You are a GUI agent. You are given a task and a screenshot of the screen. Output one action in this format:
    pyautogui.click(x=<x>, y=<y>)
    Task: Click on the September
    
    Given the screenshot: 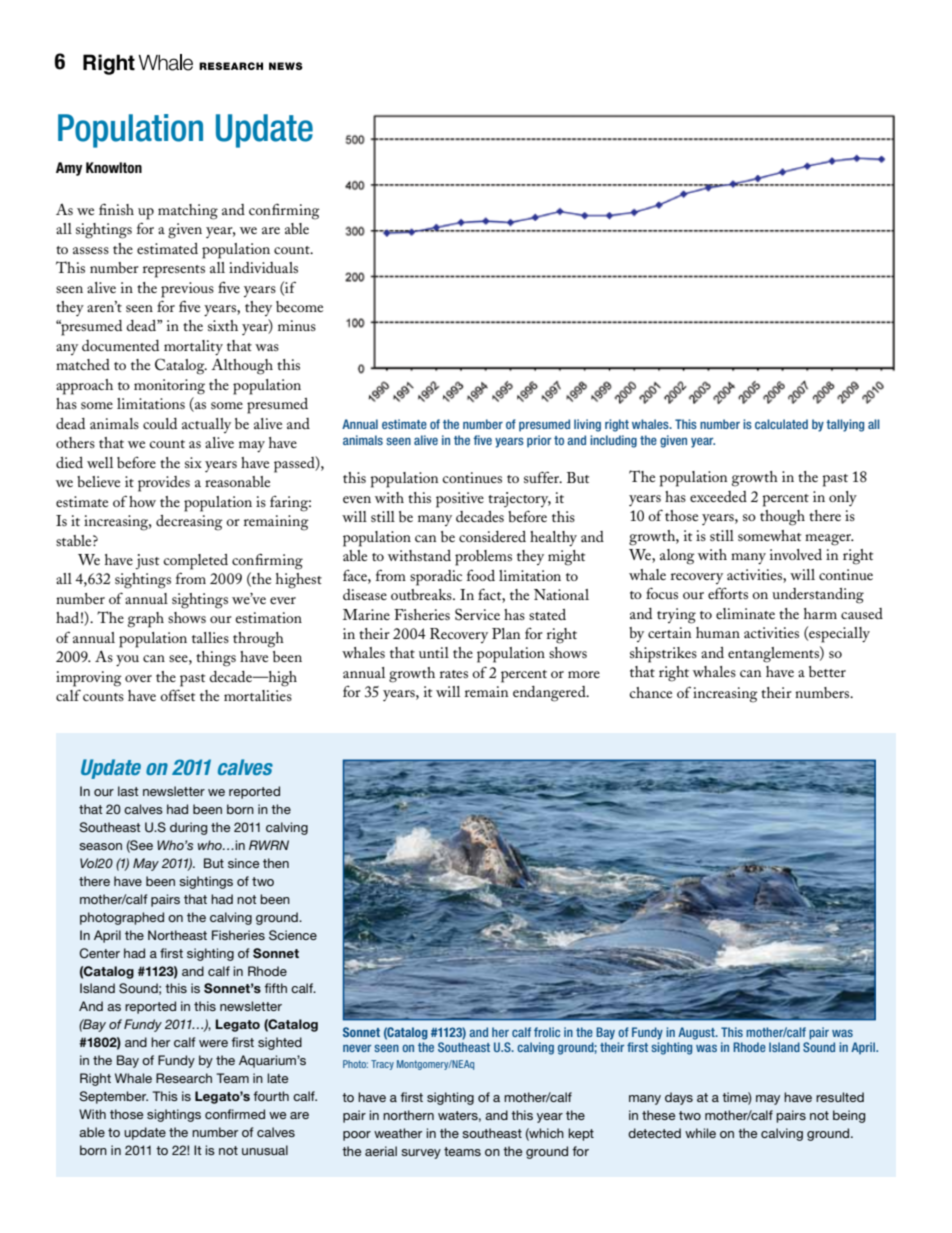 What is the action you would take?
    pyautogui.click(x=113, y=1097)
